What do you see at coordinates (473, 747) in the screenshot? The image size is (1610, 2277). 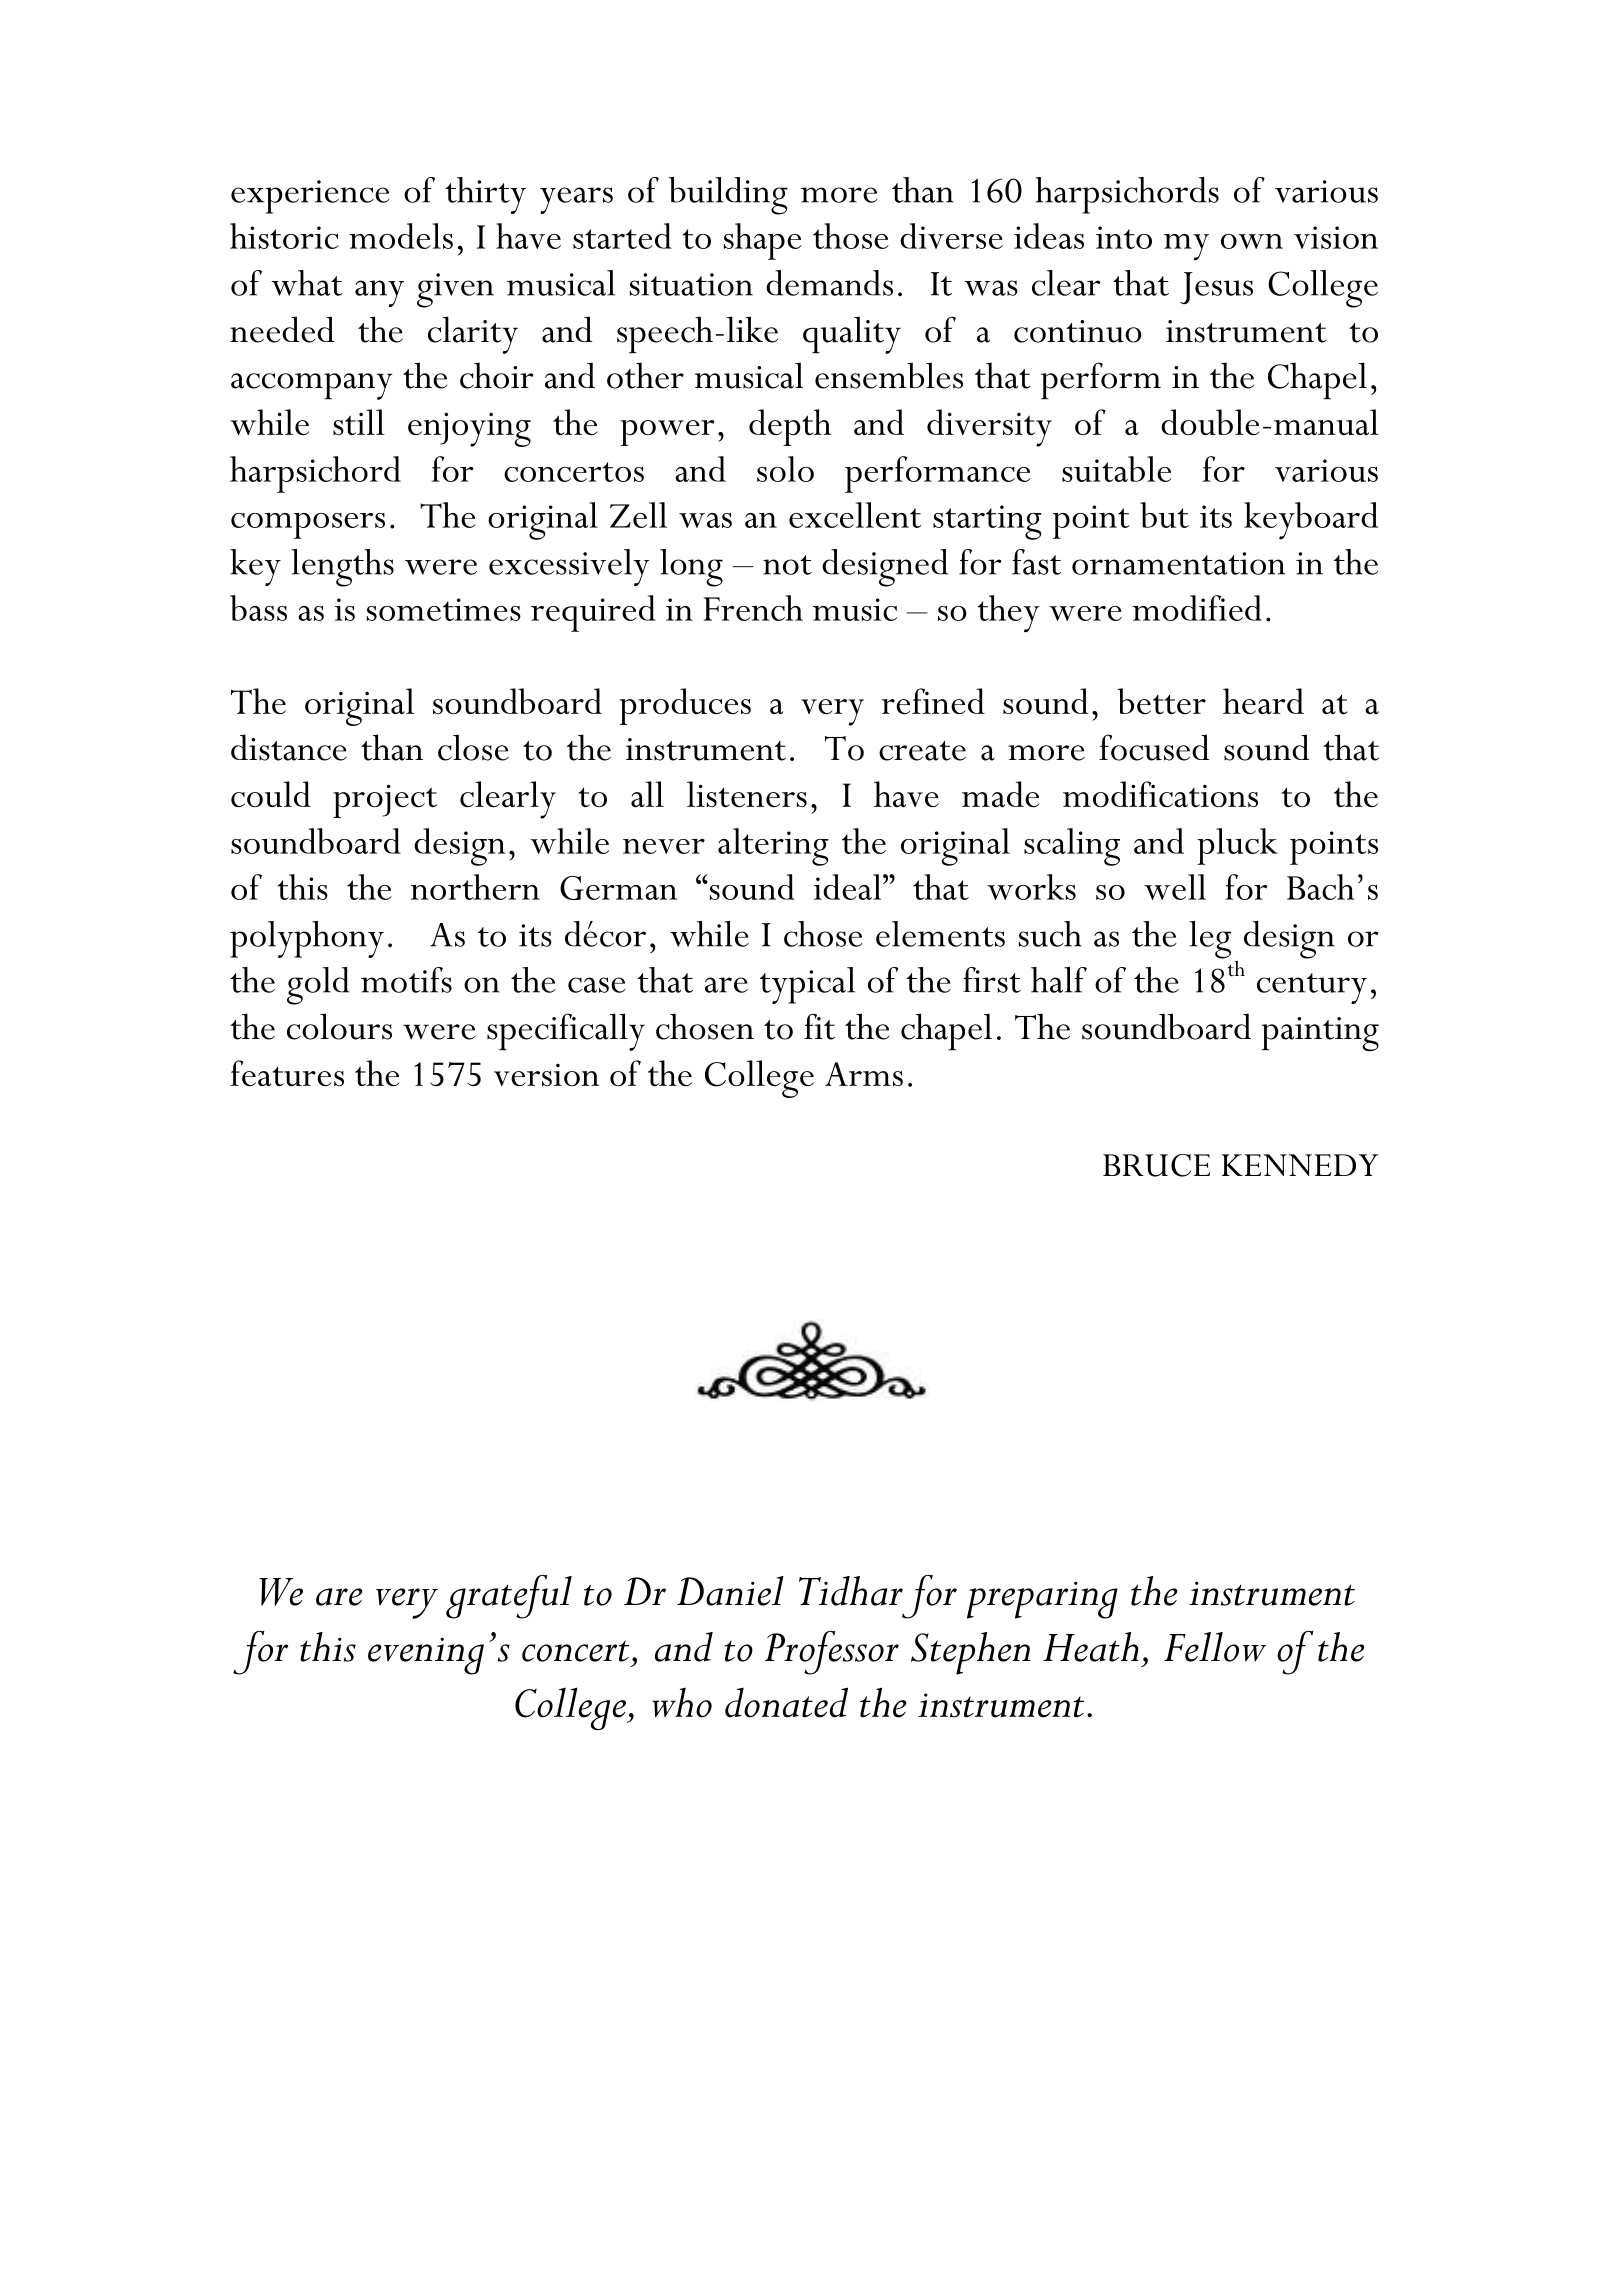 I see `close` at bounding box center [473, 747].
